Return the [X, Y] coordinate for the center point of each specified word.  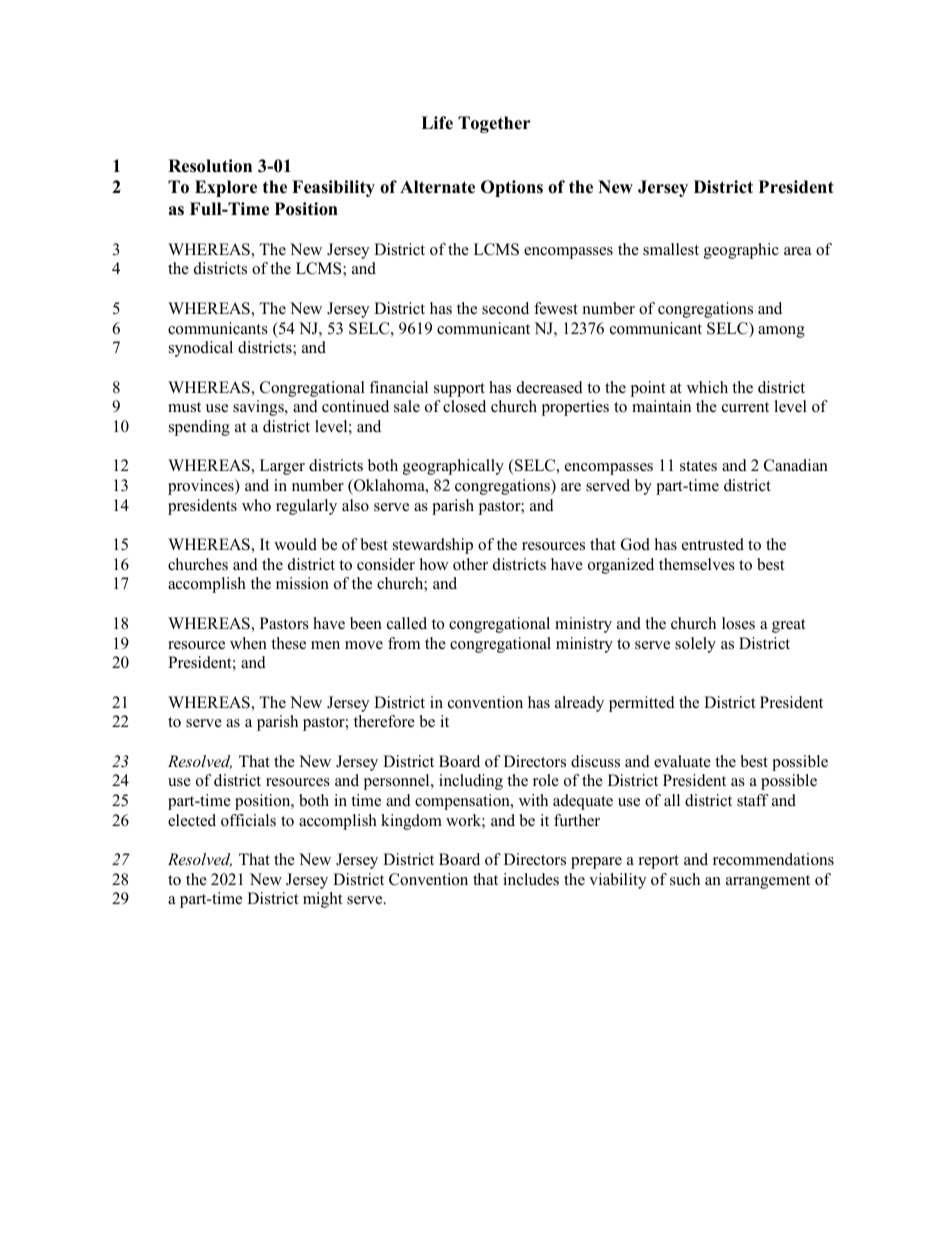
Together [494, 124]
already [579, 704]
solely [695, 645]
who [256, 505]
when [248, 643]
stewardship [433, 546]
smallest [671, 249]
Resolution [210, 166]
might [322, 900]
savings [259, 408]
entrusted [713, 544]
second [505, 308]
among [781, 332]
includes [531, 879]
